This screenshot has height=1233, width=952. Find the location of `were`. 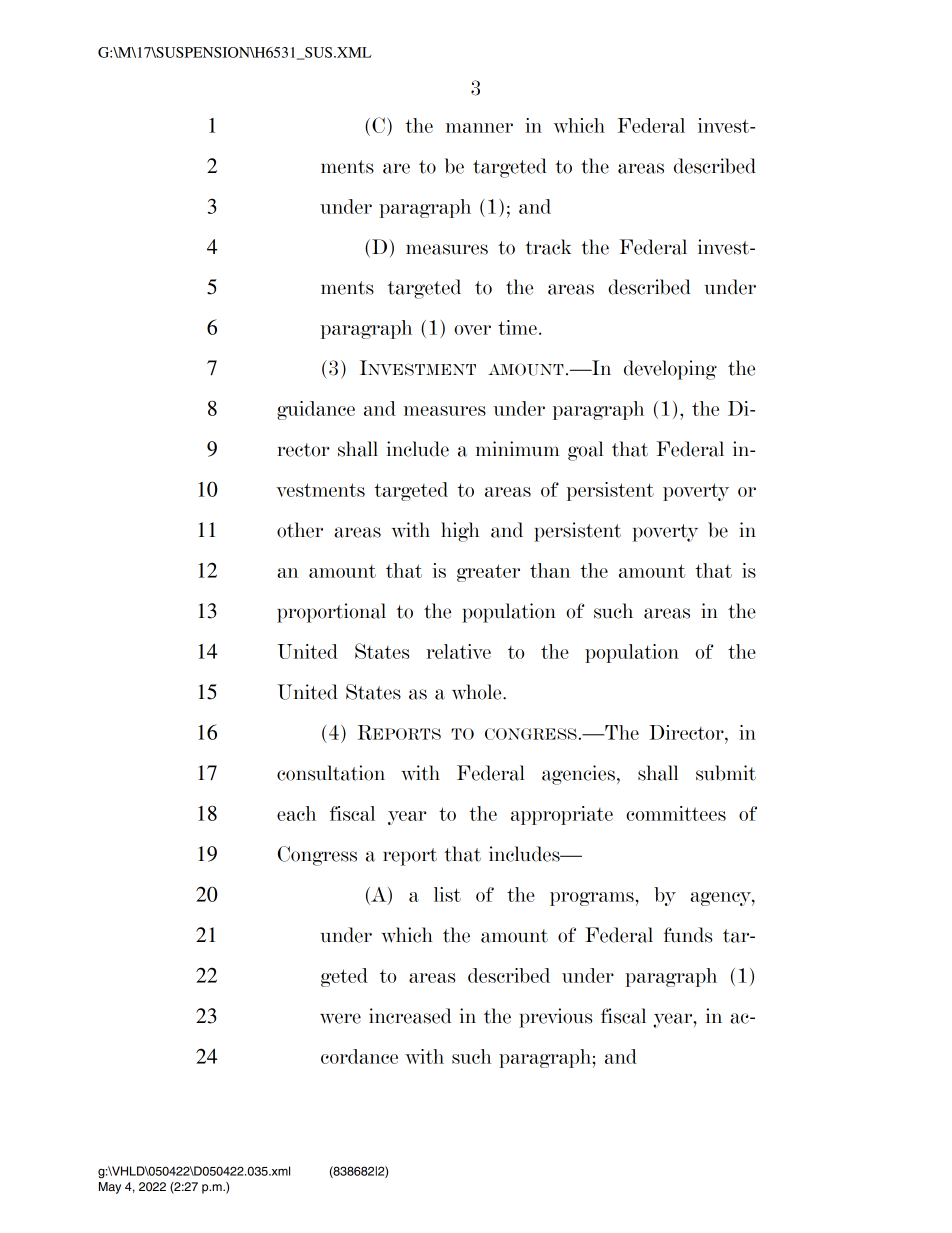

were is located at coordinates (340, 1018).
